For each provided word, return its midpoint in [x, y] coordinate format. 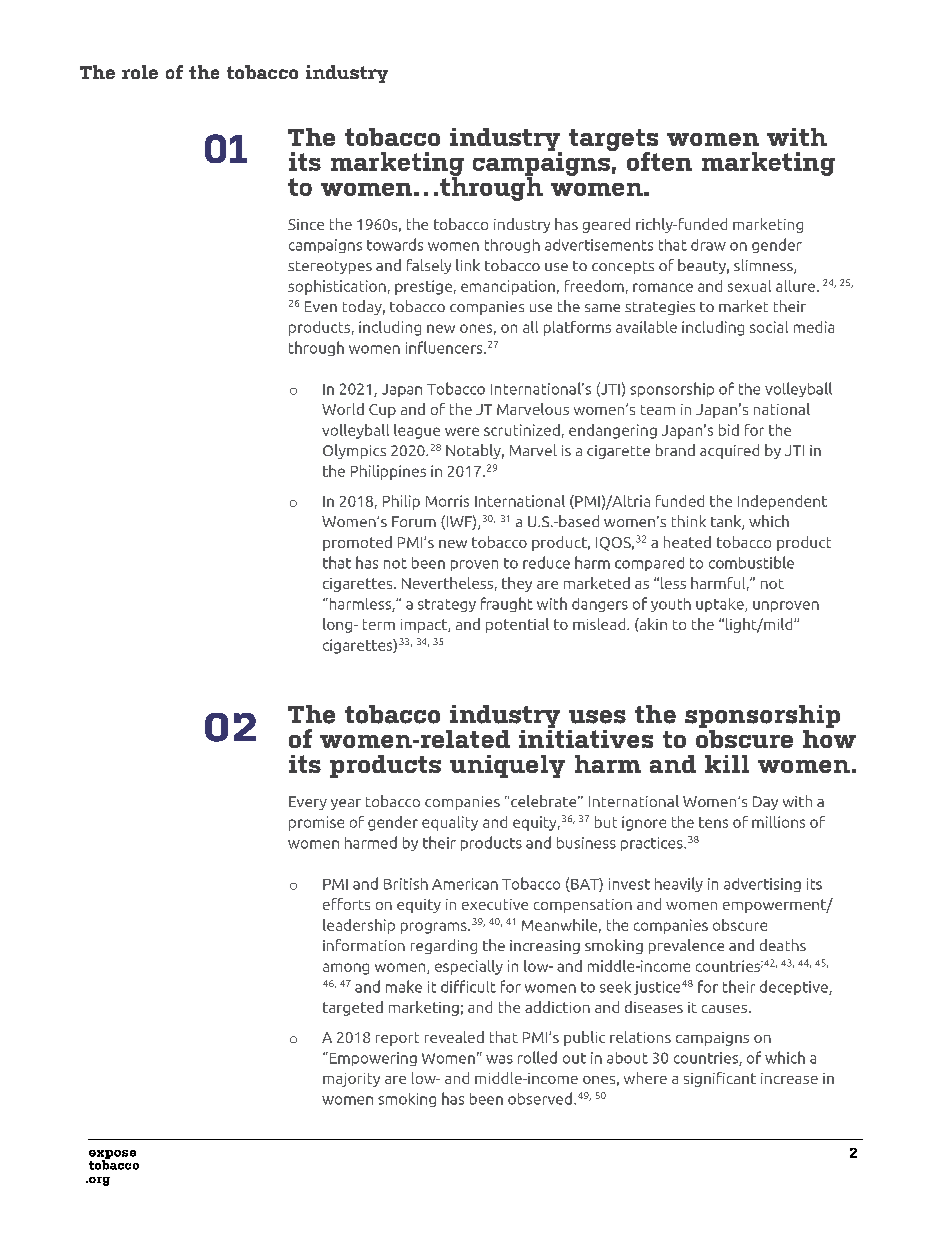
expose [112, 1155]
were [462, 431]
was [499, 1059]
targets [613, 141]
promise [316, 823]
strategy [447, 605]
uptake [721, 605]
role [140, 72]
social [769, 327]
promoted [357, 543]
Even [321, 306]
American [465, 884]
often [659, 161]
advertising [762, 885]
